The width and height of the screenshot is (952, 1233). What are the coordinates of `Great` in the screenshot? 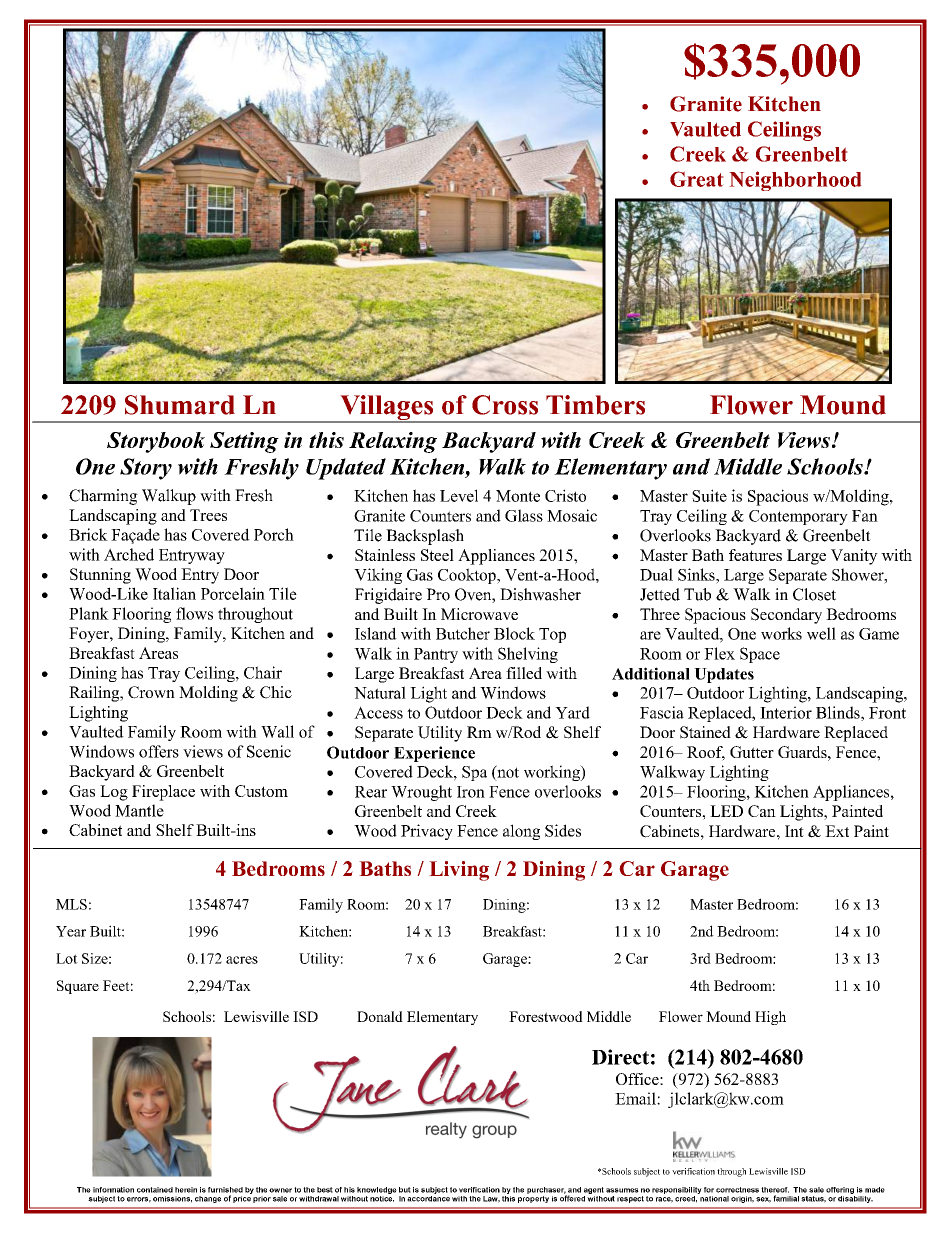 It's located at (697, 179).
